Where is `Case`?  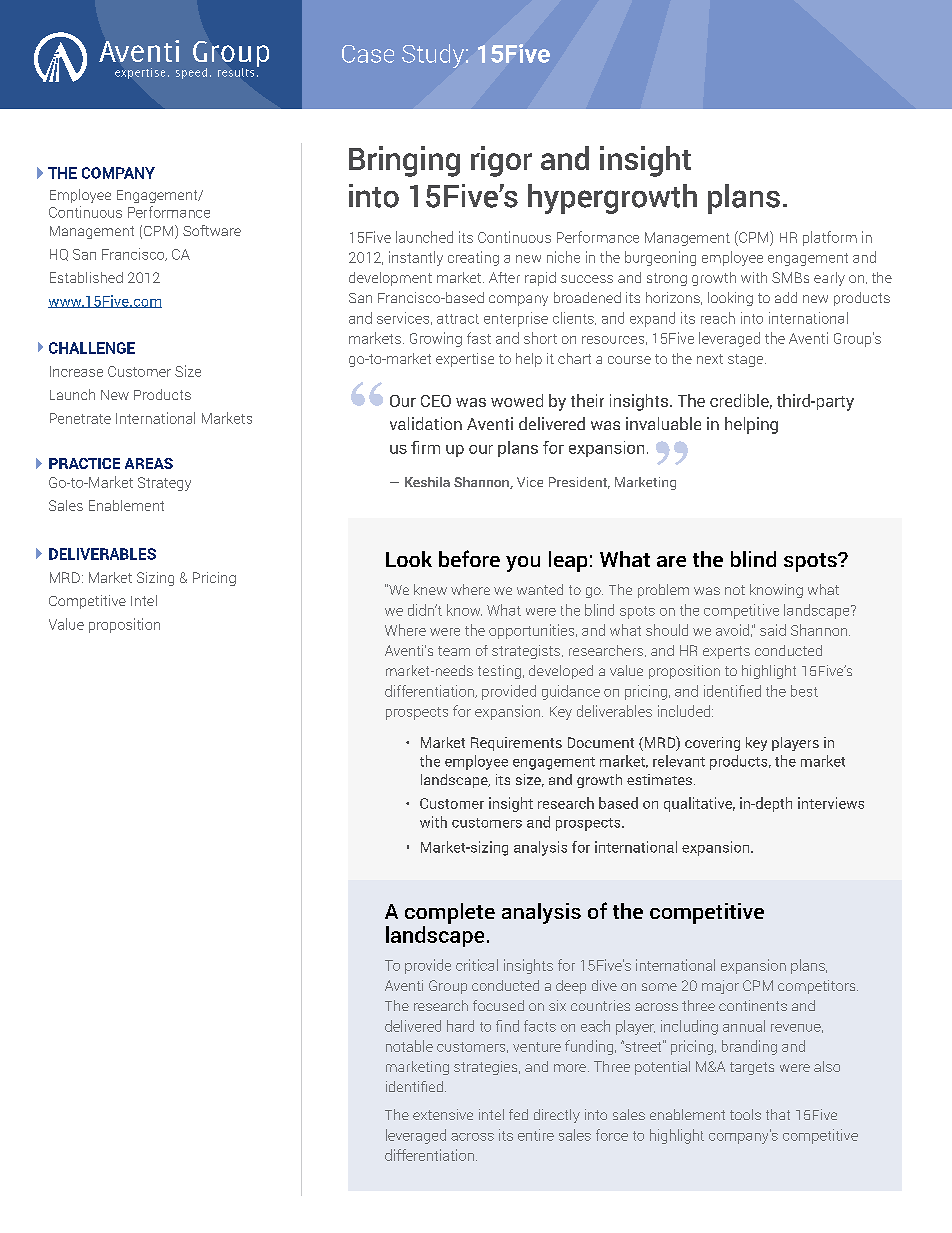
Case is located at coordinates (368, 54).
